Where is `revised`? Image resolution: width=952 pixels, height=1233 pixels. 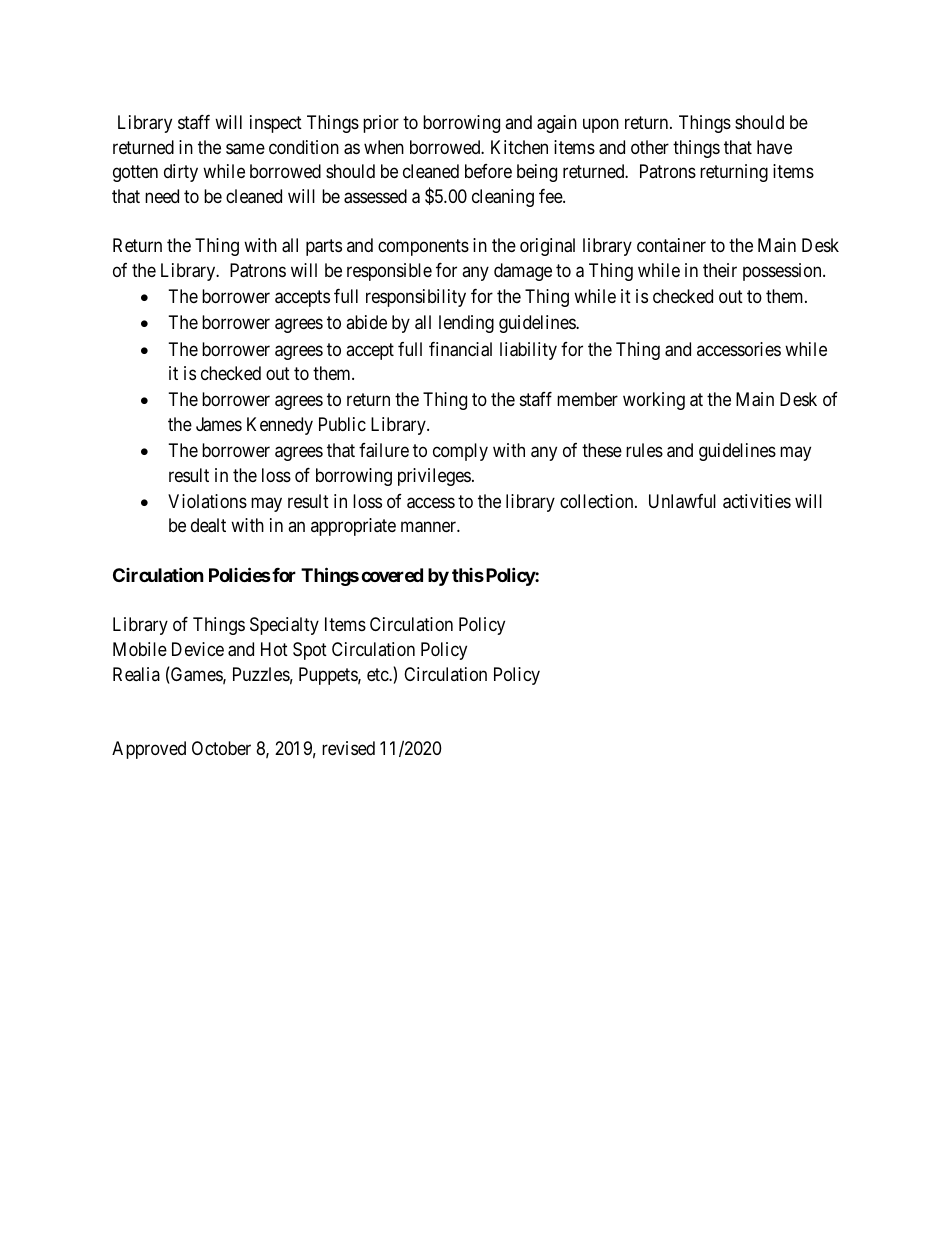 revised is located at coordinates (348, 748).
